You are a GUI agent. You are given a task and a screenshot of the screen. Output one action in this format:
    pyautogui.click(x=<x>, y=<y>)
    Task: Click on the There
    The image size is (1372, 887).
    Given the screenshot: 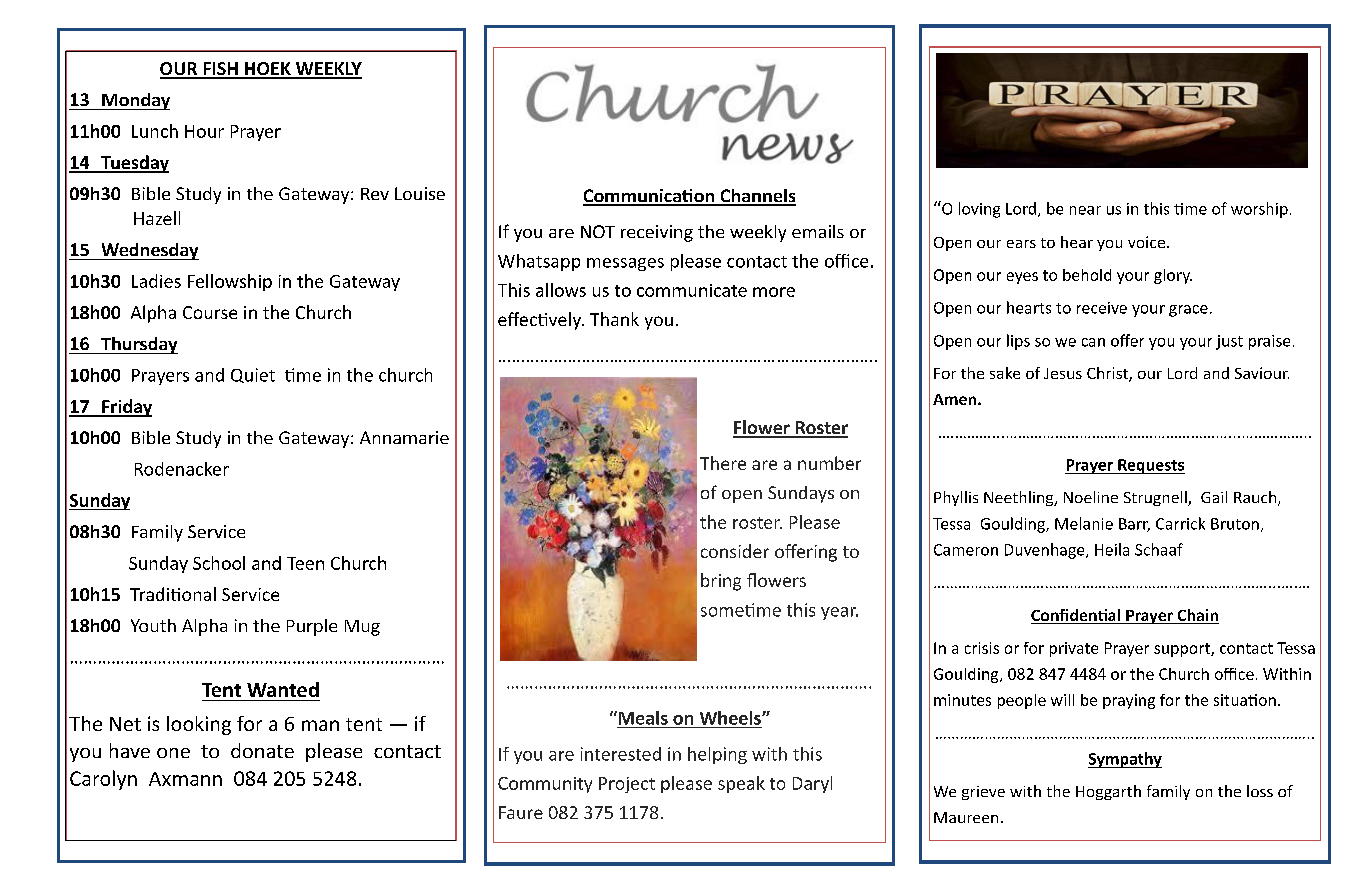 What is the action you would take?
    pyautogui.click(x=723, y=463)
